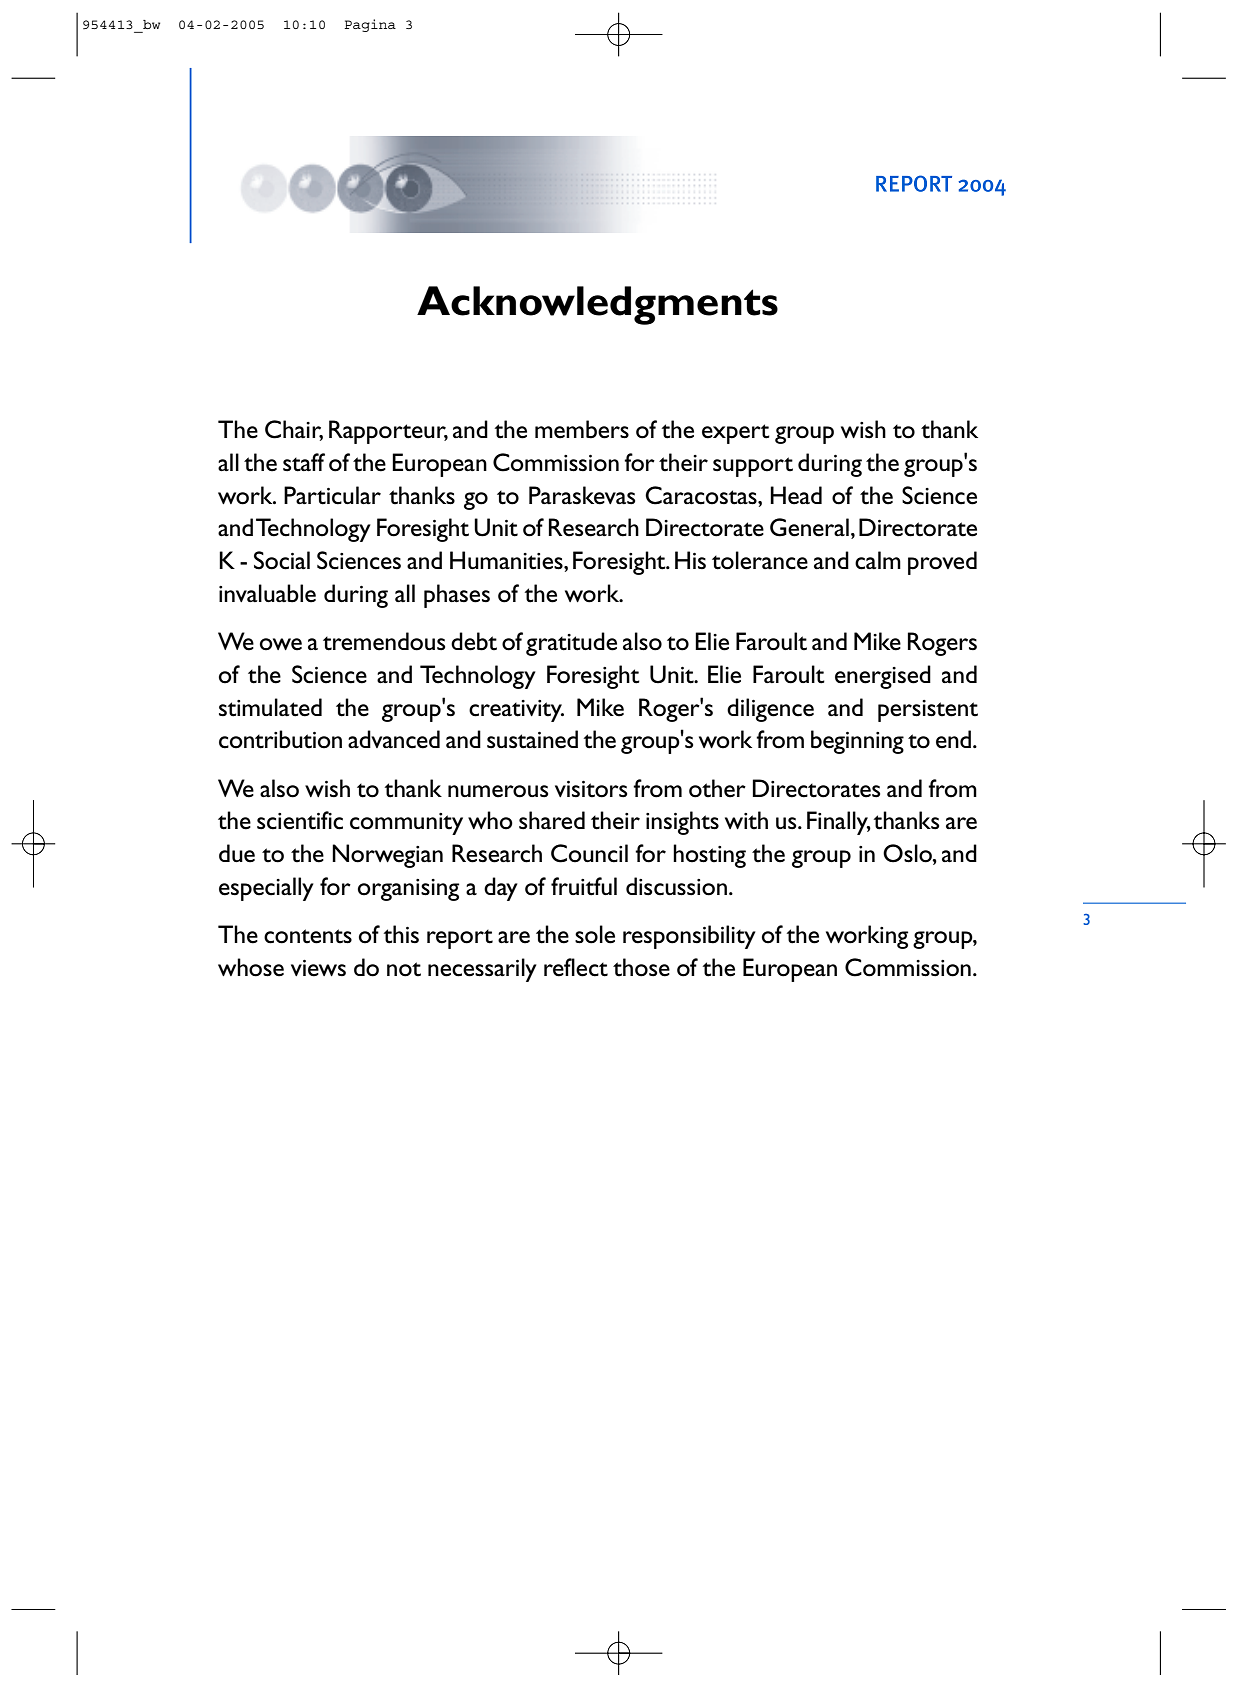 The image size is (1238, 1686). What do you see at coordinates (304, 462) in the screenshot?
I see `staff` at bounding box center [304, 462].
